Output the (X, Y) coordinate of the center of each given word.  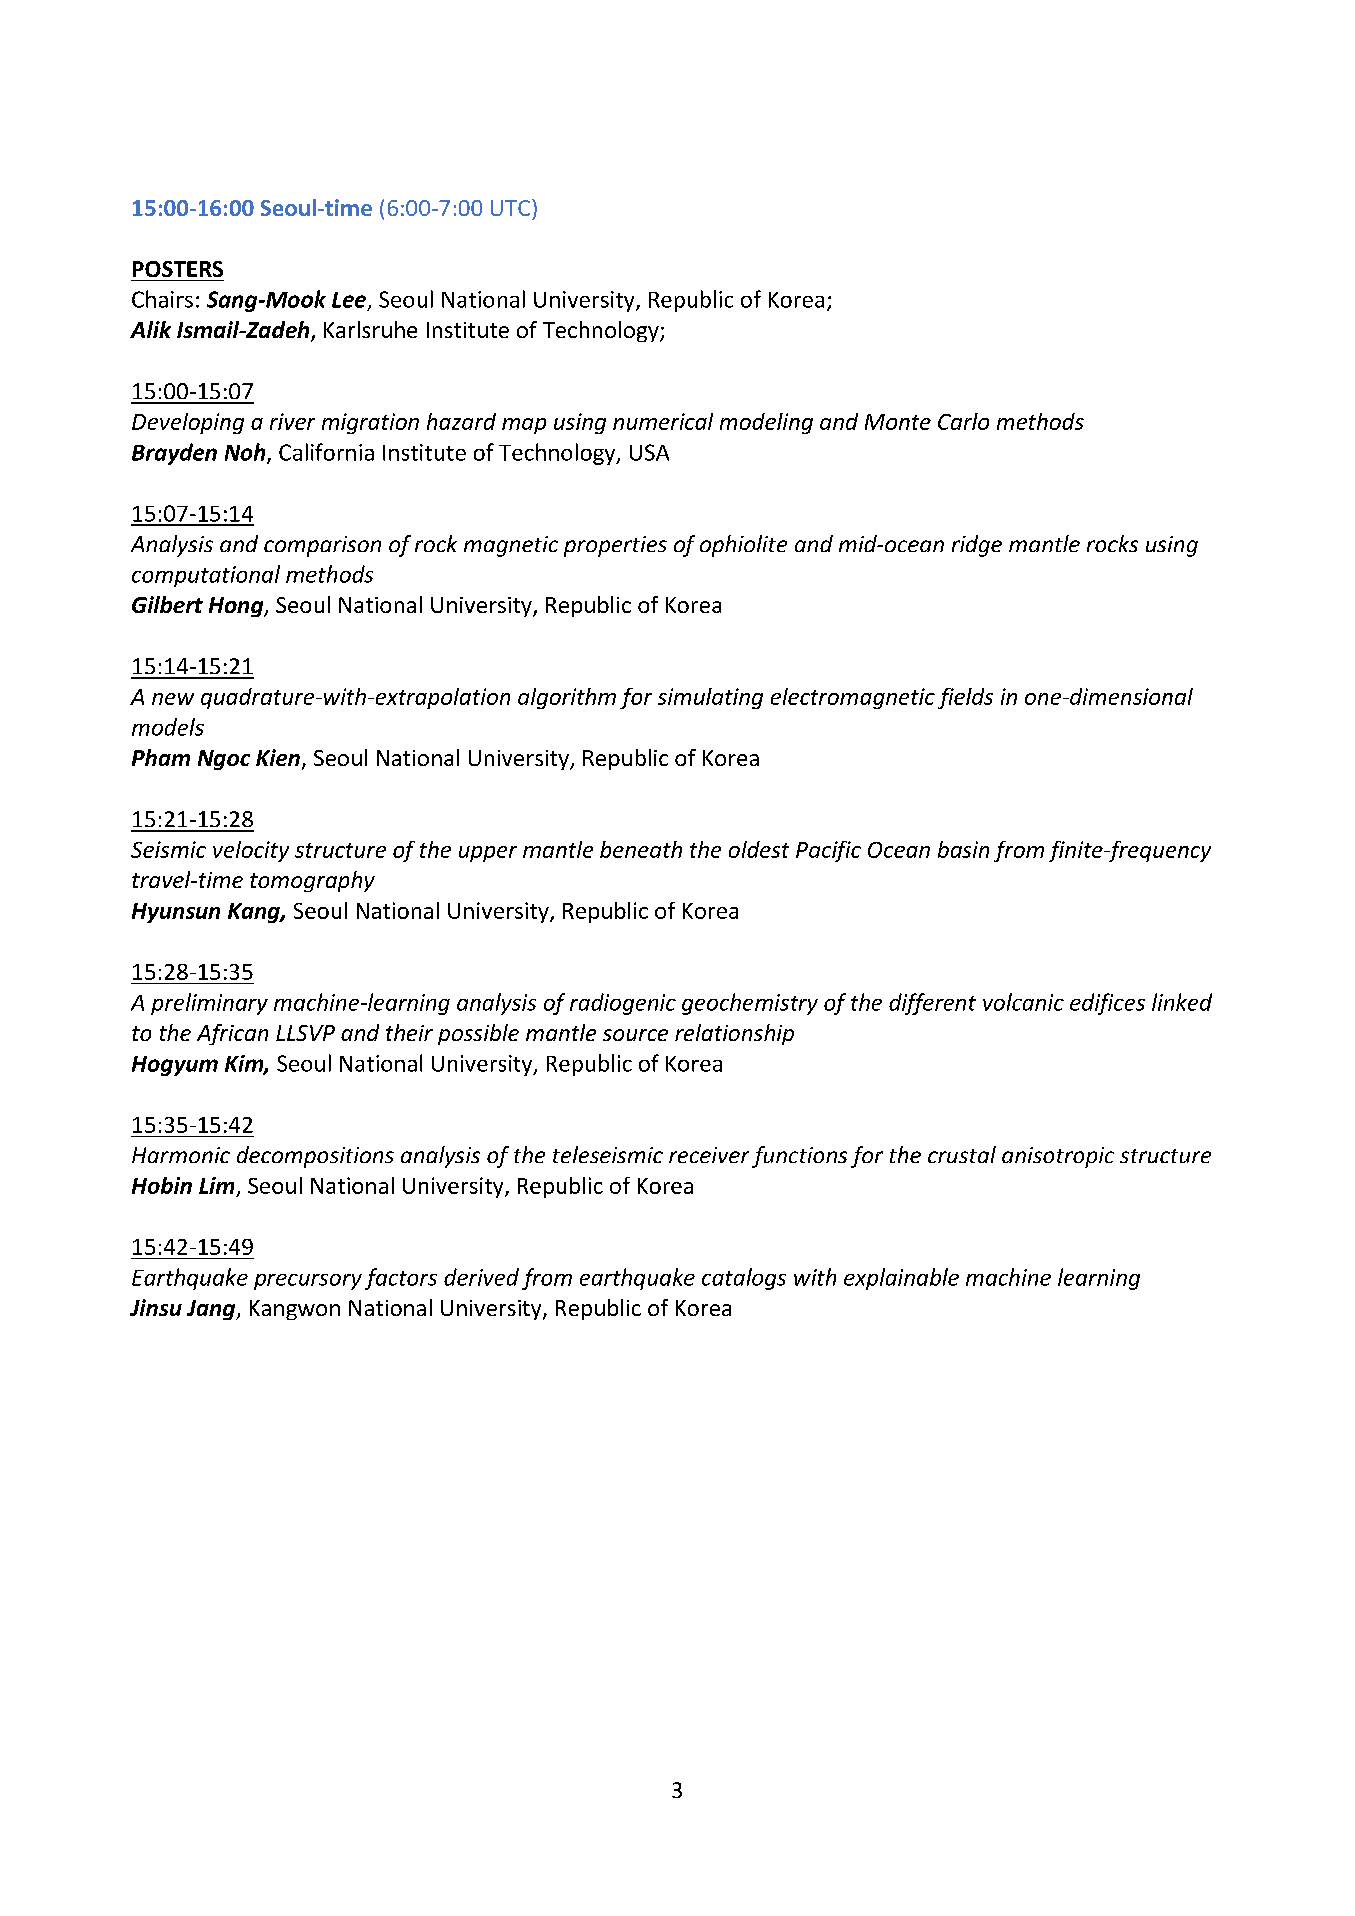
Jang (212, 1310)
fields (965, 698)
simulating (710, 698)
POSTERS (178, 269)
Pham (161, 757)
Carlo (963, 421)
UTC (510, 208)
